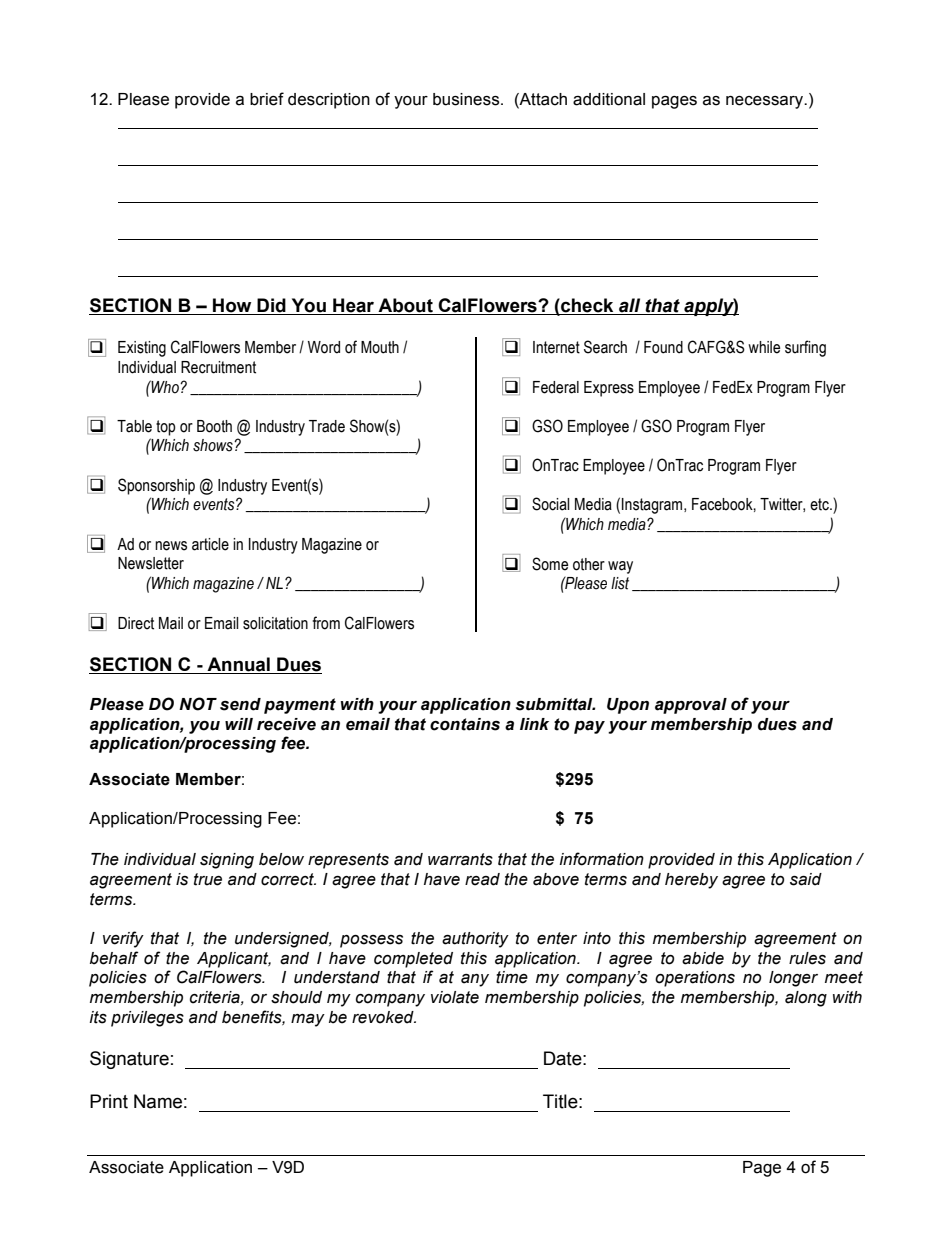 The width and height of the page is (952, 1233). What do you see at coordinates (129, 1060) in the page?
I see `Signature` at bounding box center [129, 1060].
